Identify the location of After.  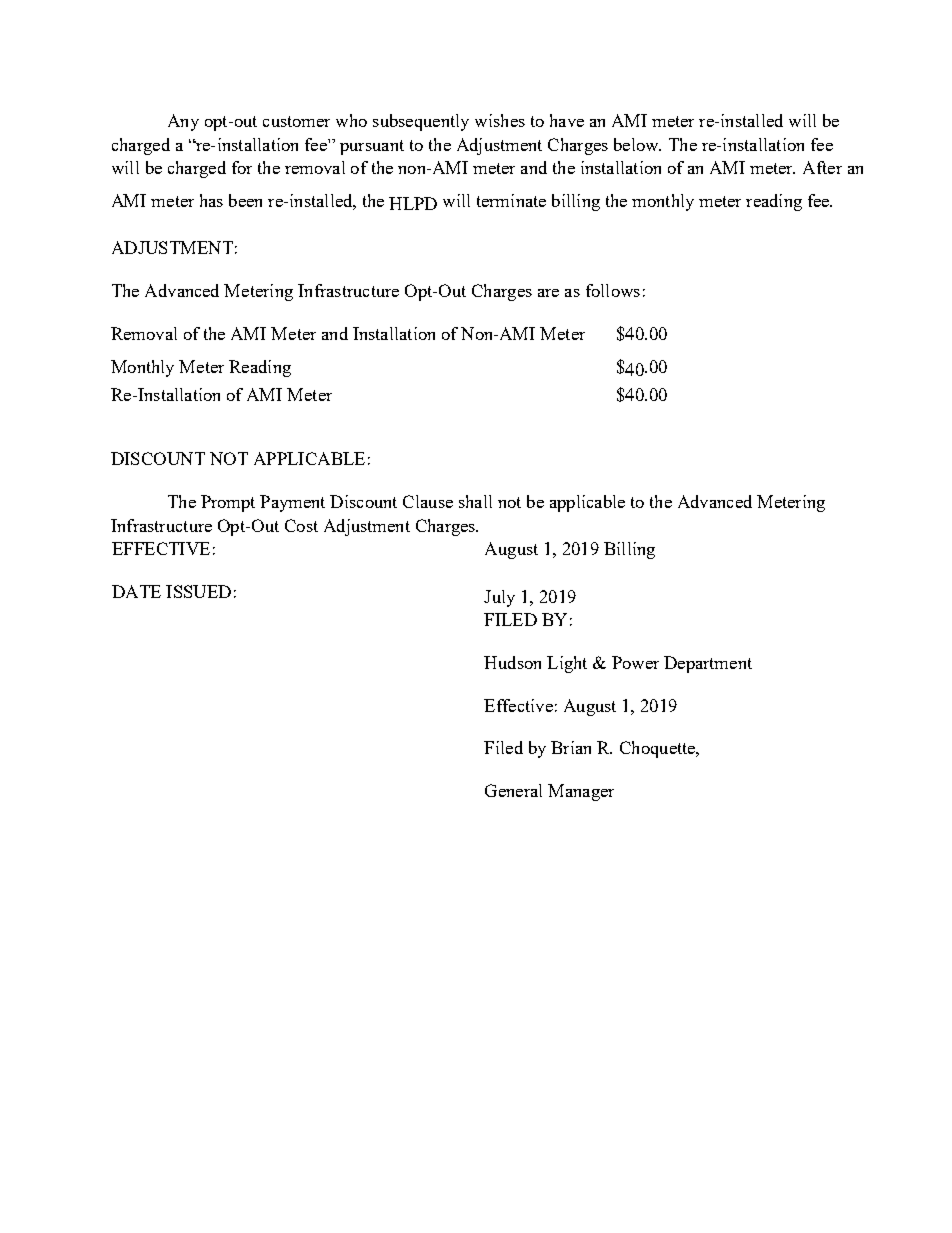
(822, 167).
